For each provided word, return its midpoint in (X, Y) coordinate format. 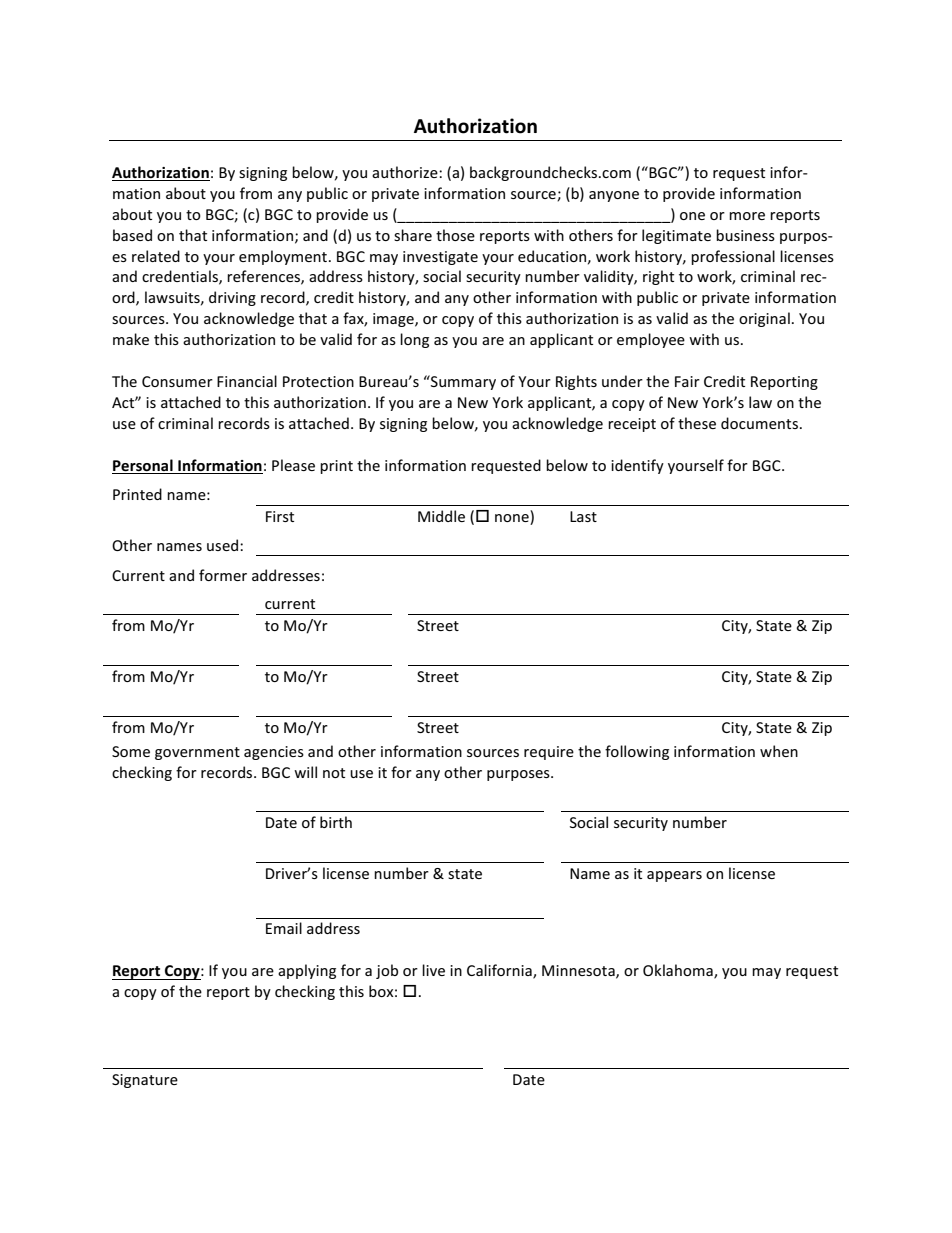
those (455, 235)
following (637, 752)
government (197, 753)
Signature (145, 1081)
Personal (143, 465)
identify (637, 466)
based (132, 235)
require (549, 753)
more (747, 216)
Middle (441, 516)
